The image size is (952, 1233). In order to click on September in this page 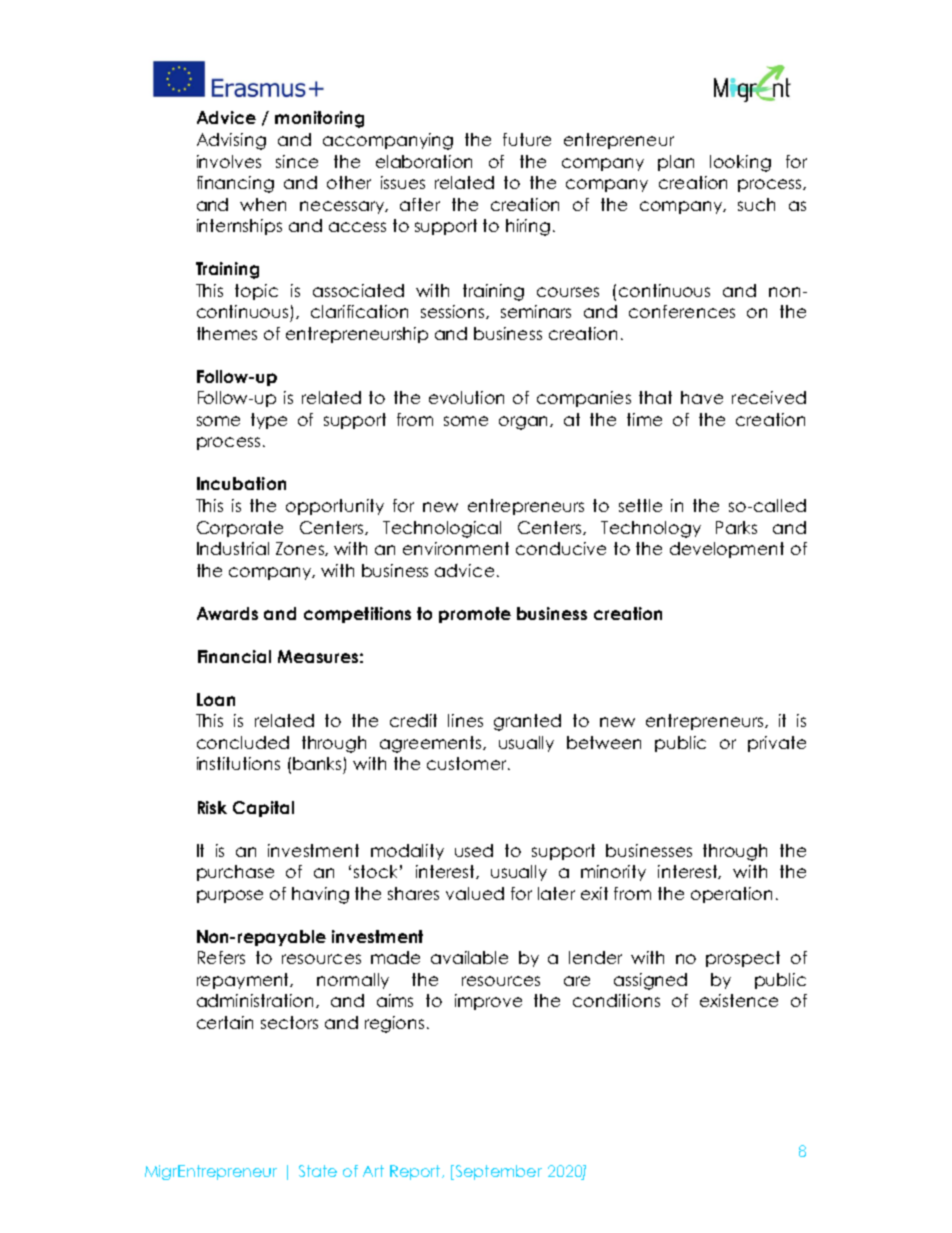, I will do `click(499, 1172)`.
